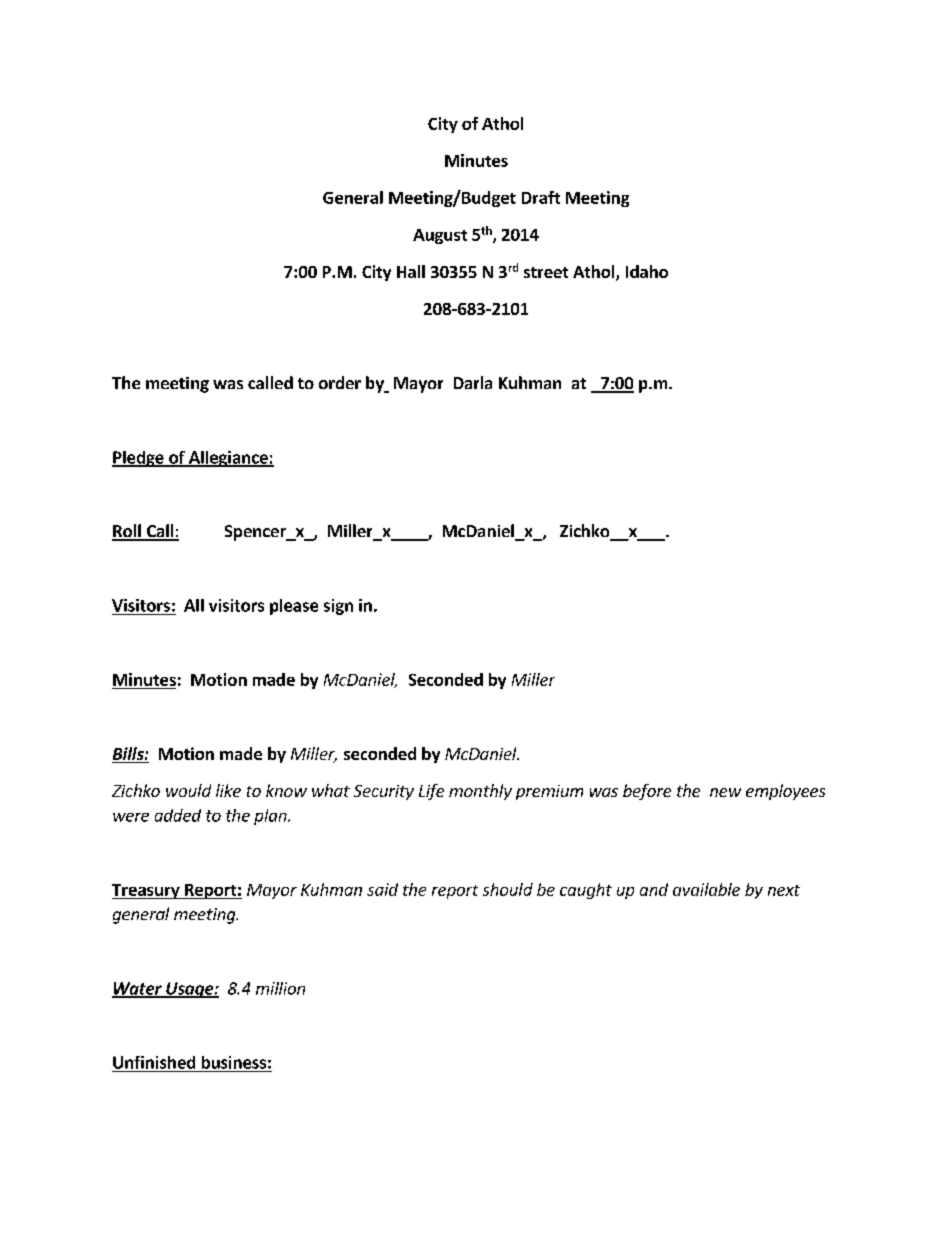 Image resolution: width=952 pixels, height=1233 pixels. I want to click on Unfinished, so click(154, 1062).
